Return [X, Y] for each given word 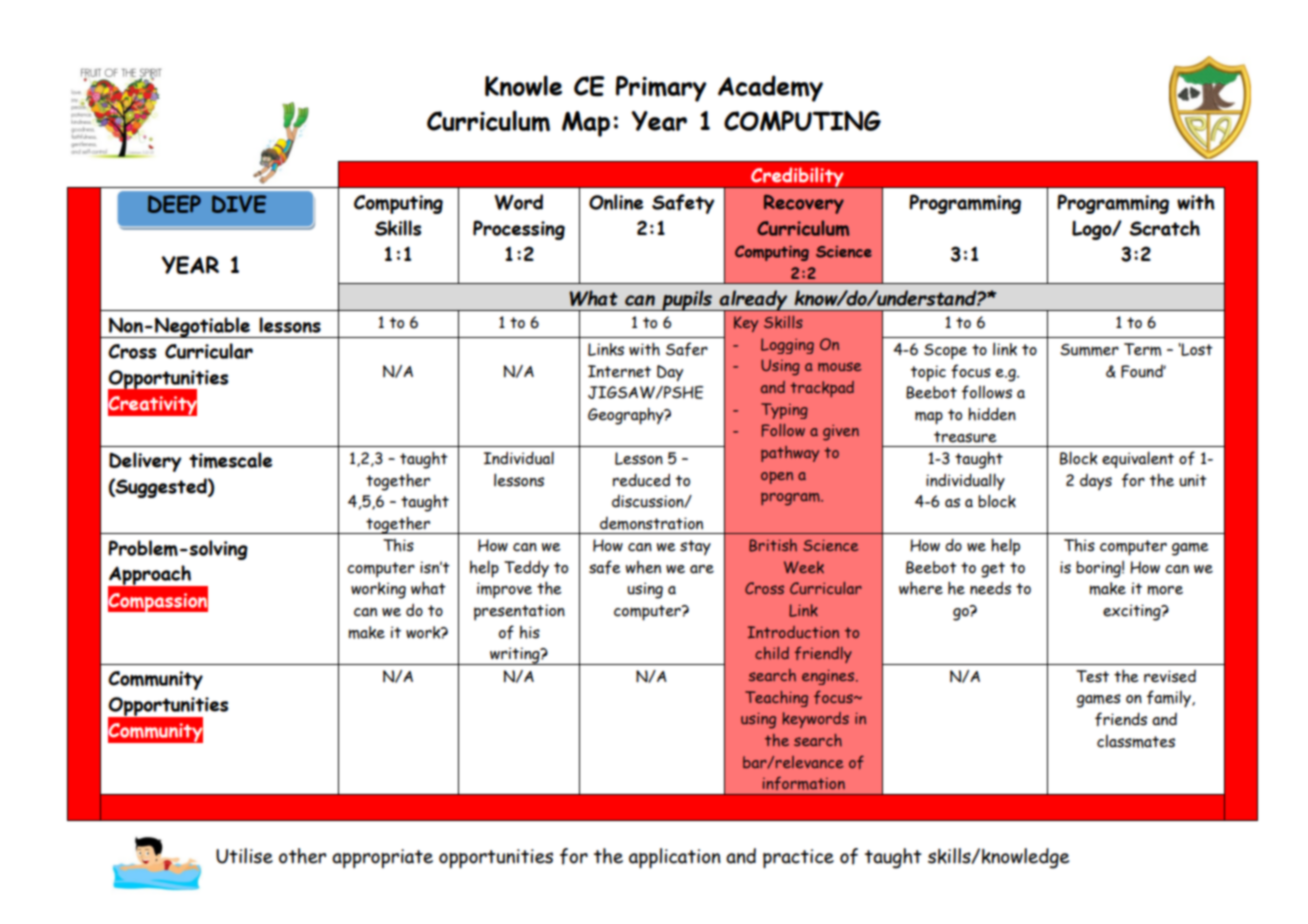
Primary [661, 89]
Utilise [244, 856]
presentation [519, 612]
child [772, 653]
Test [1092, 676]
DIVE [239, 204]
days [1096, 482]
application [675, 858]
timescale [230, 460]
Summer [1089, 350]
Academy [770, 88]
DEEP [174, 204]
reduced [641, 480]
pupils [687, 300]
